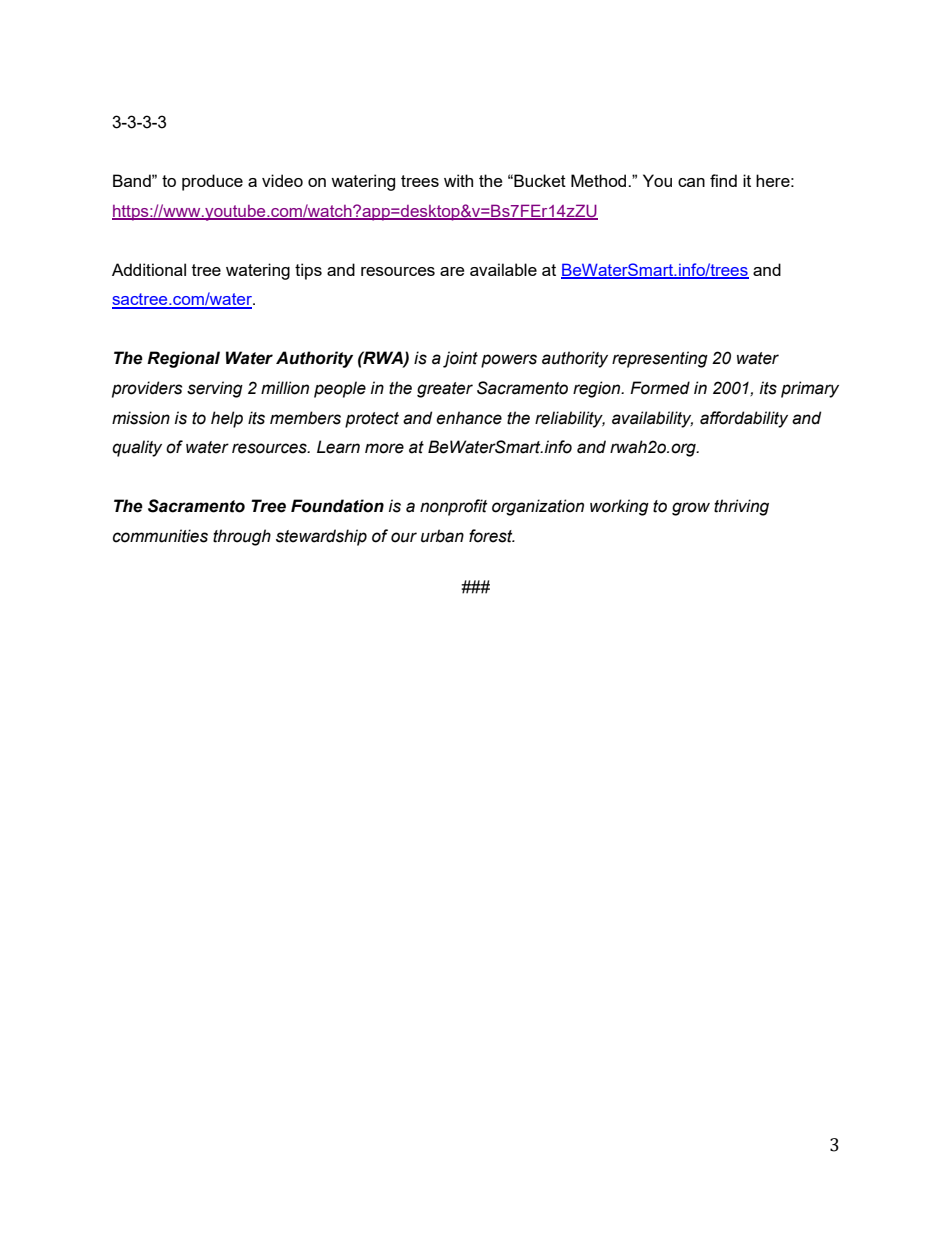  Describe the element at coordinates (723, 180) in the image. I see `find` at that location.
